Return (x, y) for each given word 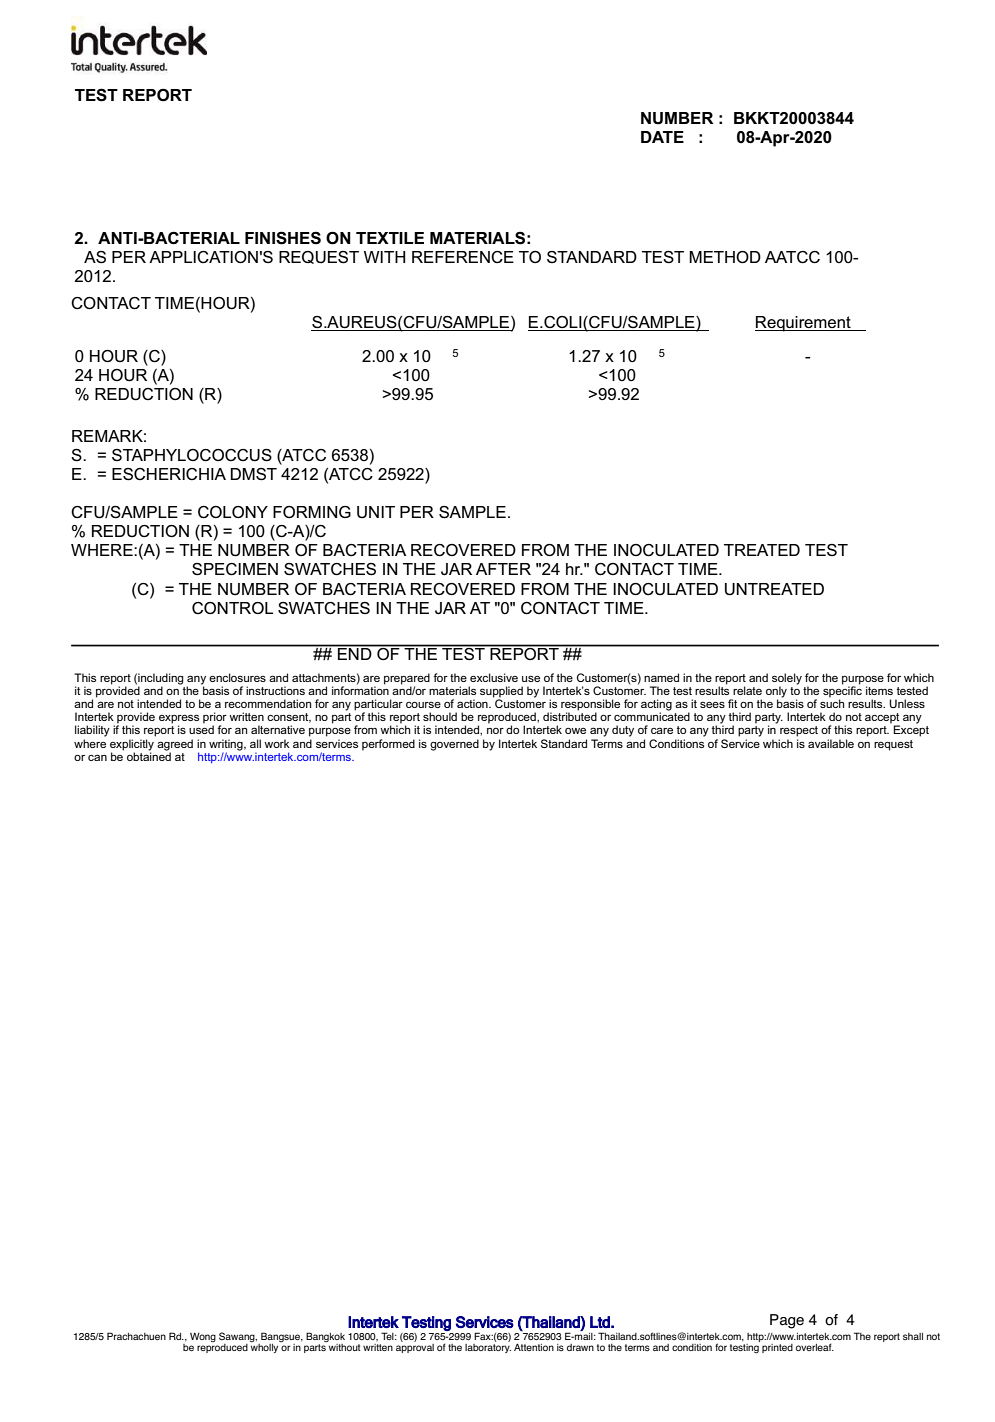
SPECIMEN (235, 569)
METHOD (725, 257)
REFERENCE (463, 257)
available (831, 743)
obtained (149, 755)
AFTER (503, 569)
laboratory (488, 1347)
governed (454, 745)
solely (787, 680)
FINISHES (283, 238)
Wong (203, 1337)
